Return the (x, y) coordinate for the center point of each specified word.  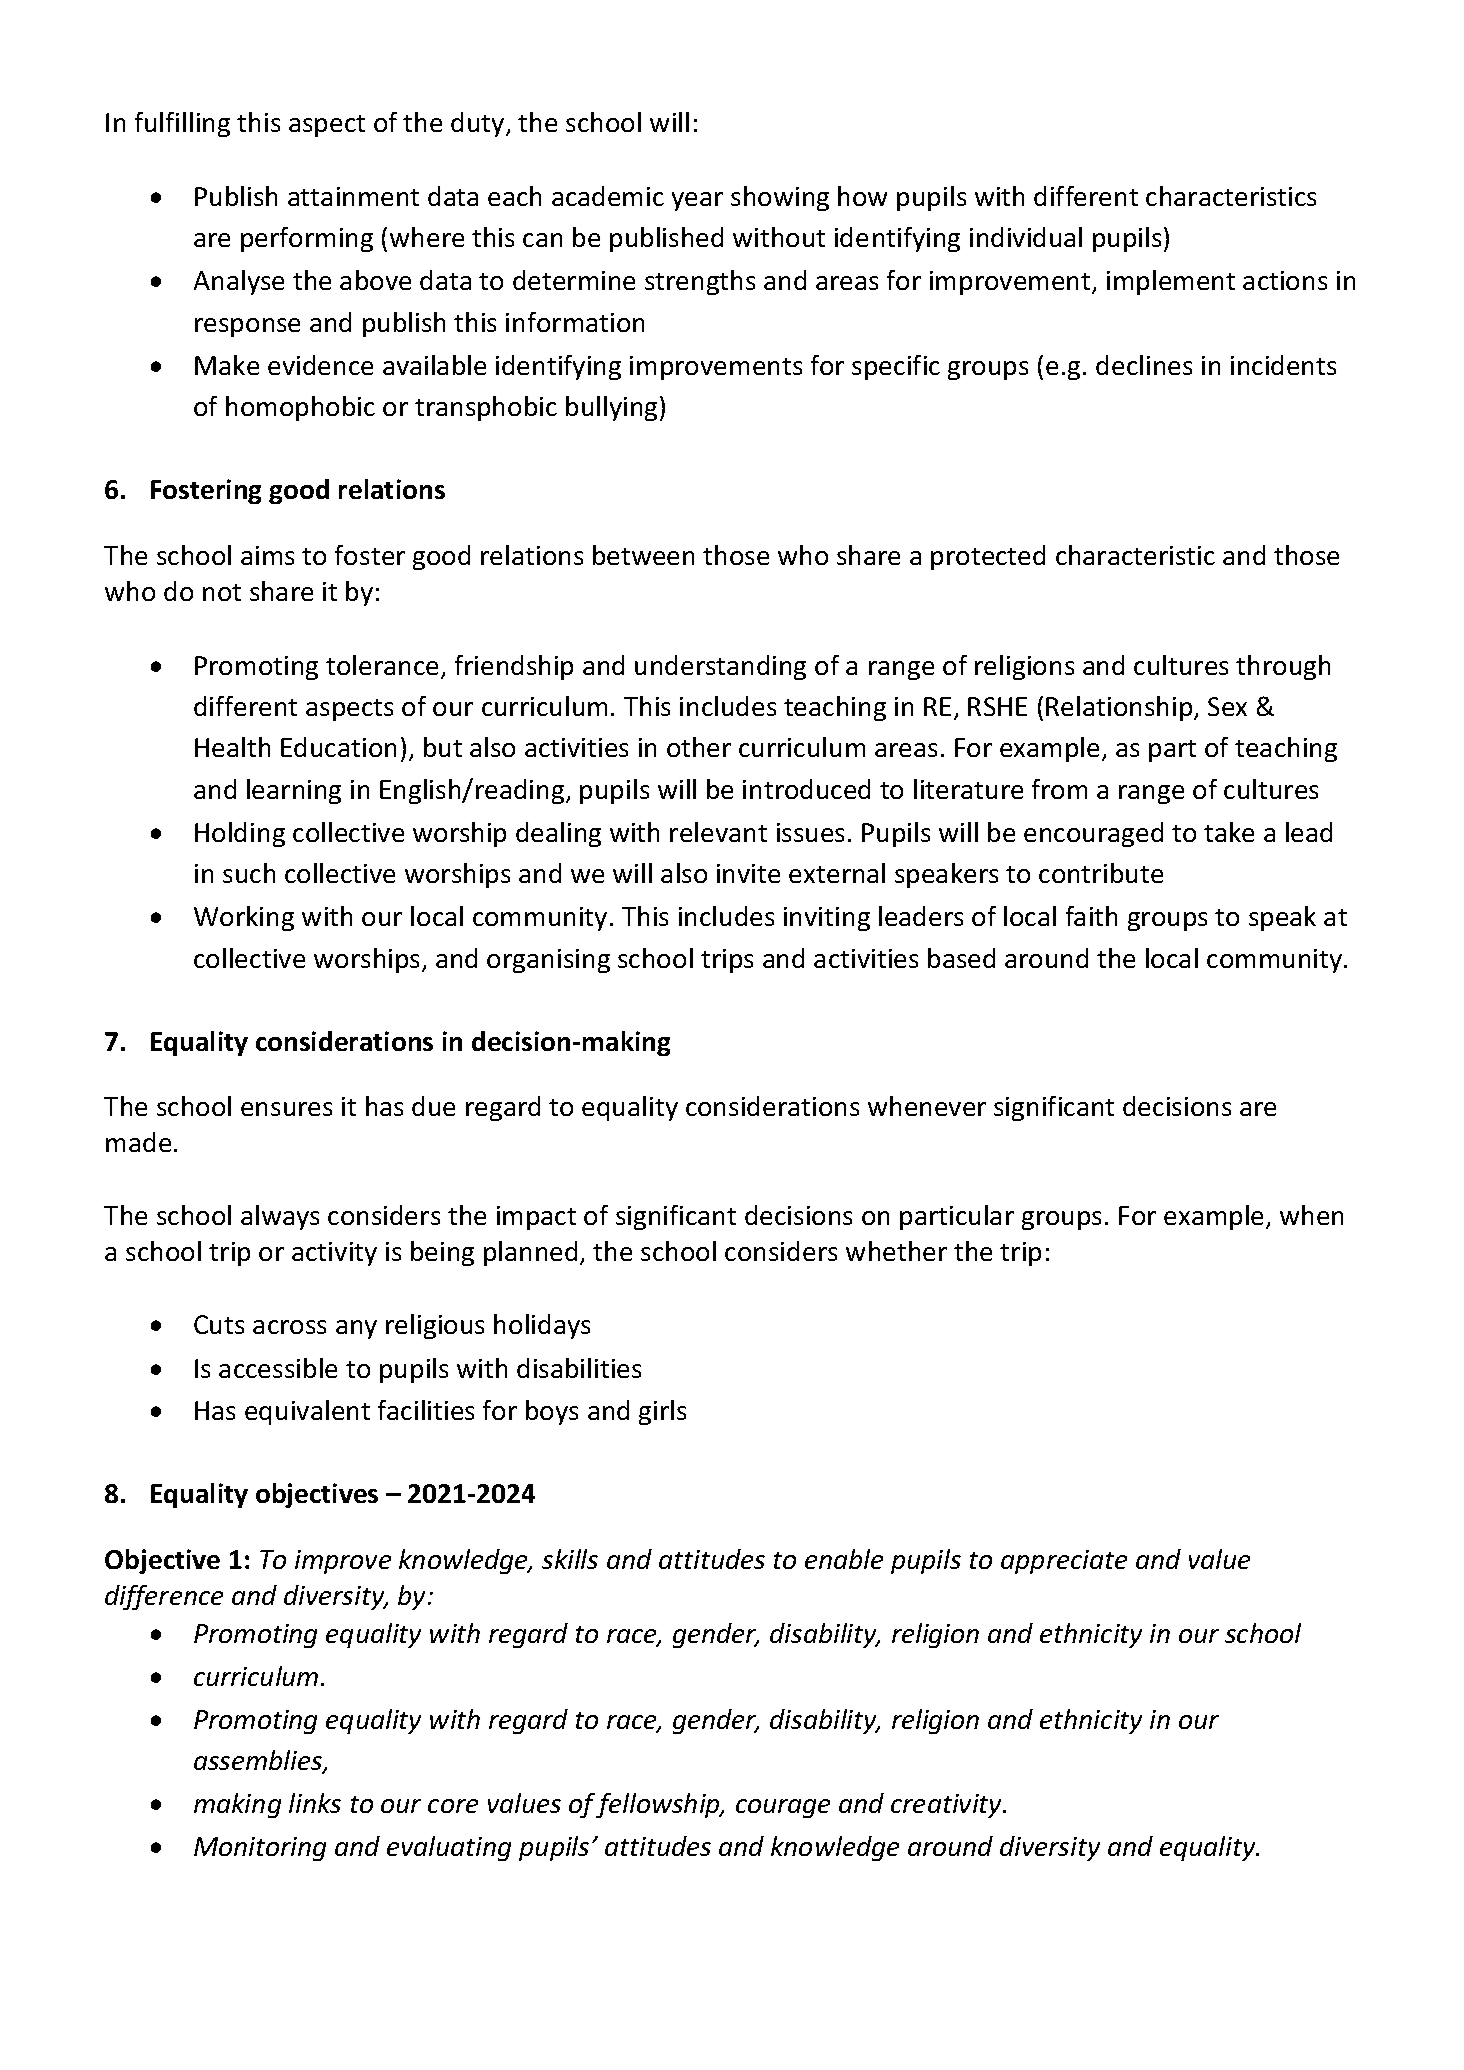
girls (662, 1412)
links (315, 1803)
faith (1091, 916)
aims (267, 555)
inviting (827, 919)
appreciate (1064, 1562)
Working (244, 918)
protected (988, 557)
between (643, 555)
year (697, 201)
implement (1171, 282)
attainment (353, 196)
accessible (278, 1368)
